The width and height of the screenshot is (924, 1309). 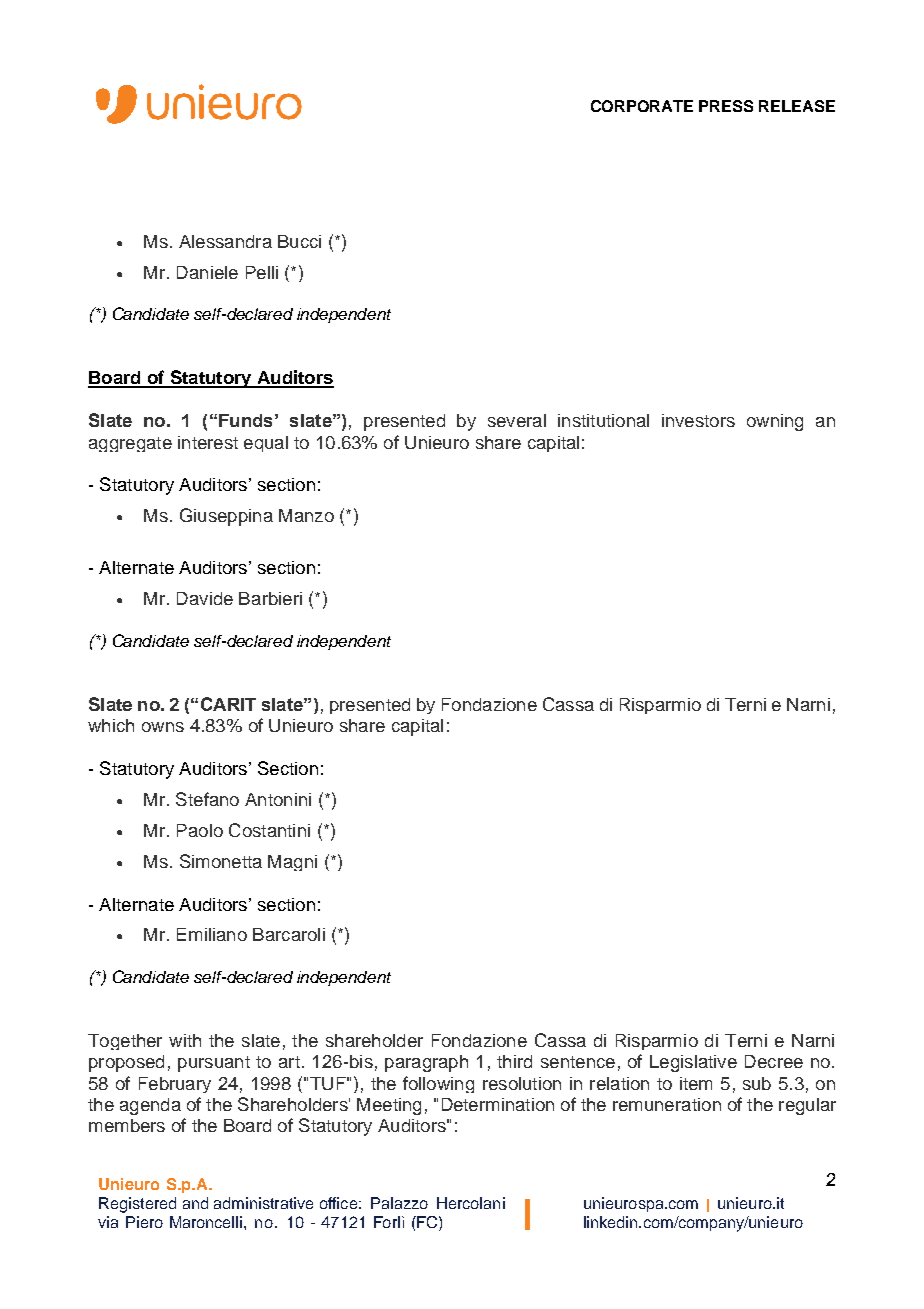 I want to click on investors, so click(x=698, y=420).
